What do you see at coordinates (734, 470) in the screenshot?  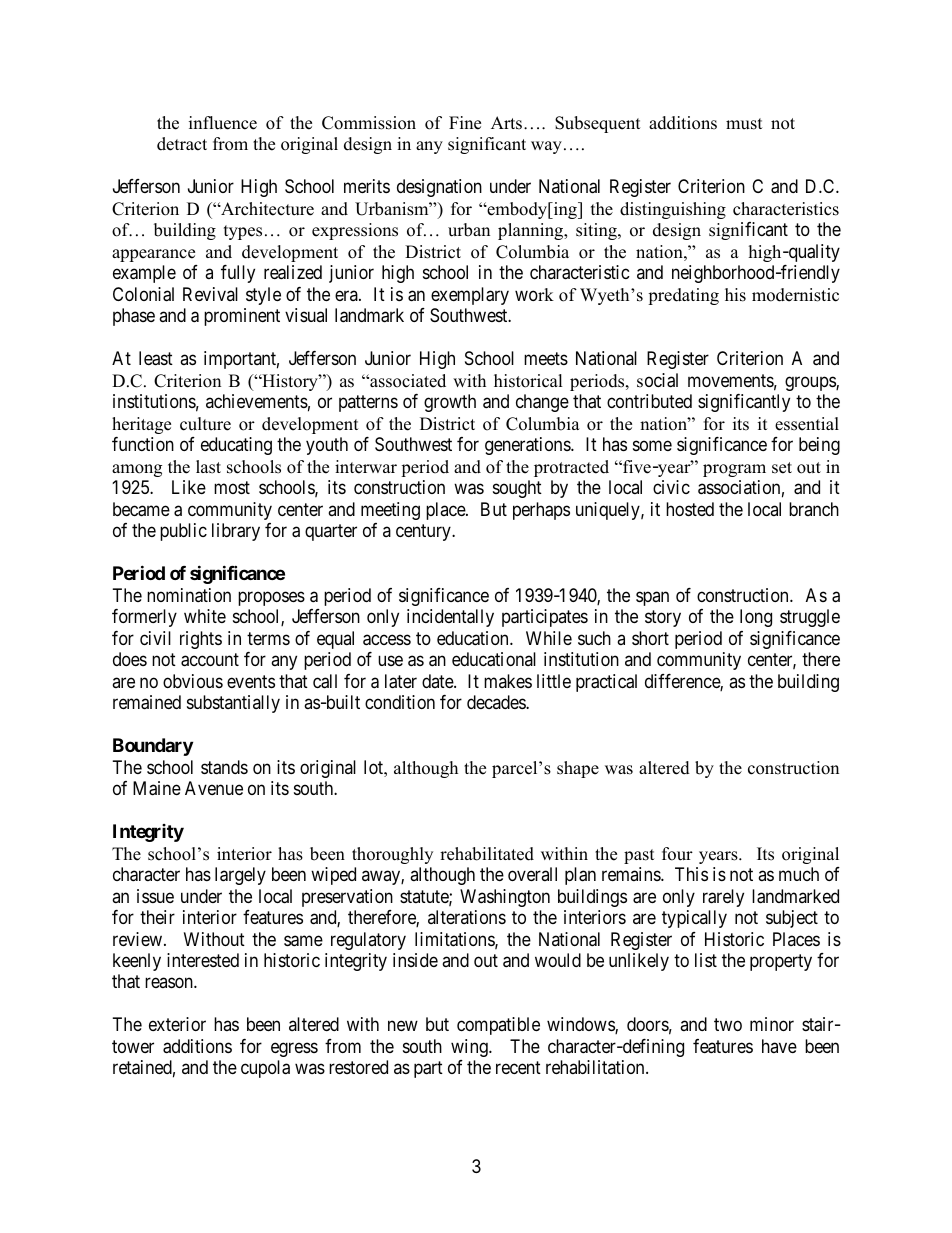 I see `program` at bounding box center [734, 470].
